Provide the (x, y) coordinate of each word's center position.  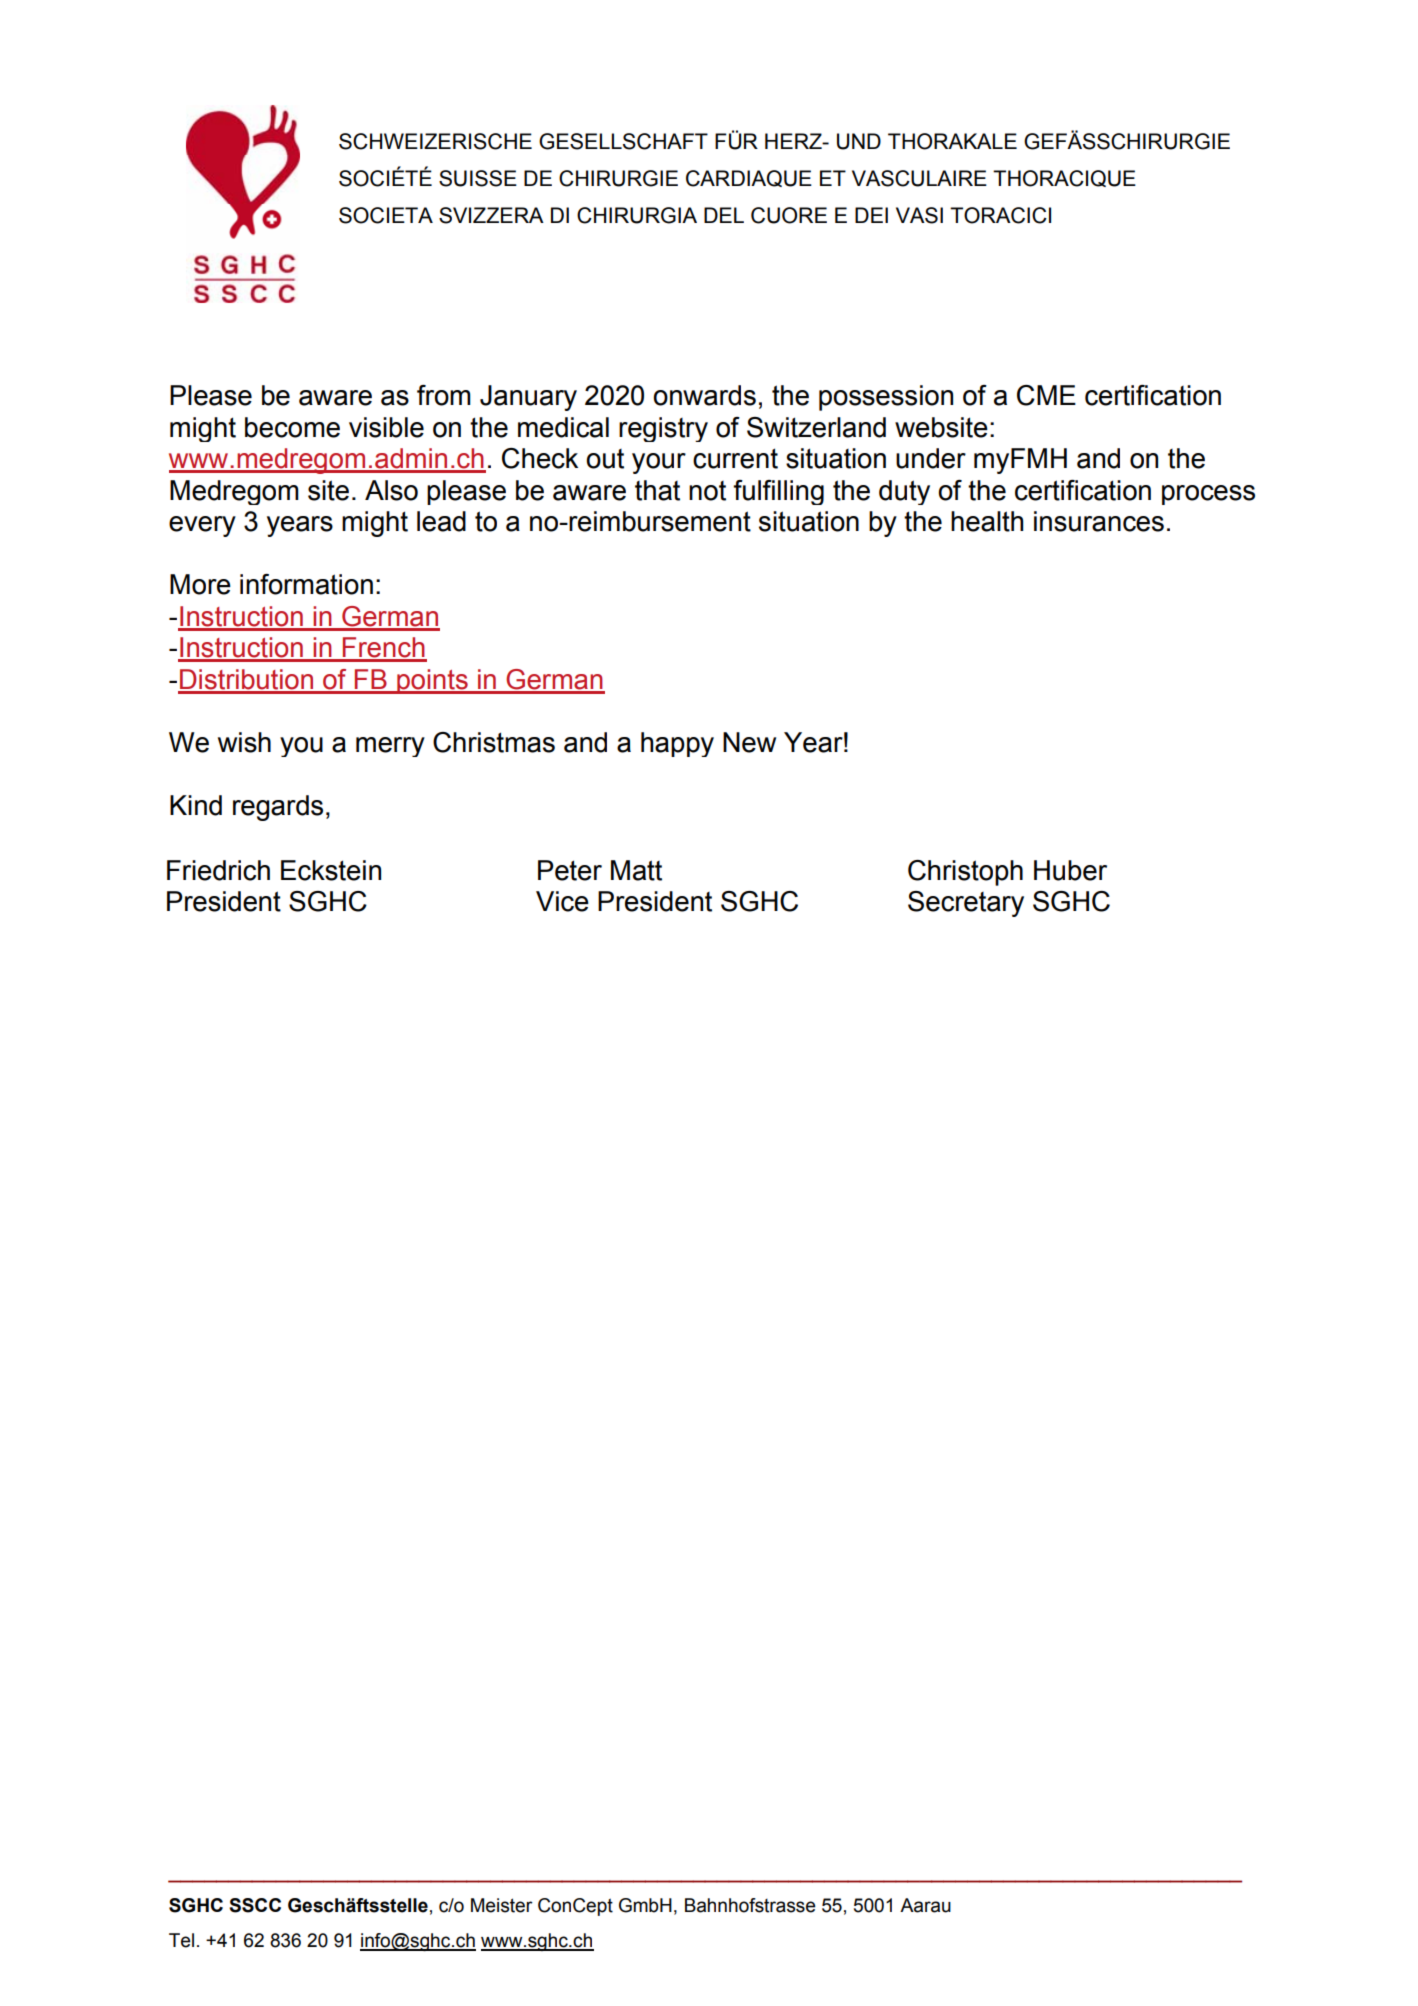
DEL (724, 215)
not (707, 491)
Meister (502, 1905)
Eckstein (331, 870)
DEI (871, 215)
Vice (562, 901)
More (200, 584)
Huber (1070, 870)
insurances (1099, 521)
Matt (636, 870)
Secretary (966, 904)
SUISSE (478, 178)
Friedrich (218, 870)
